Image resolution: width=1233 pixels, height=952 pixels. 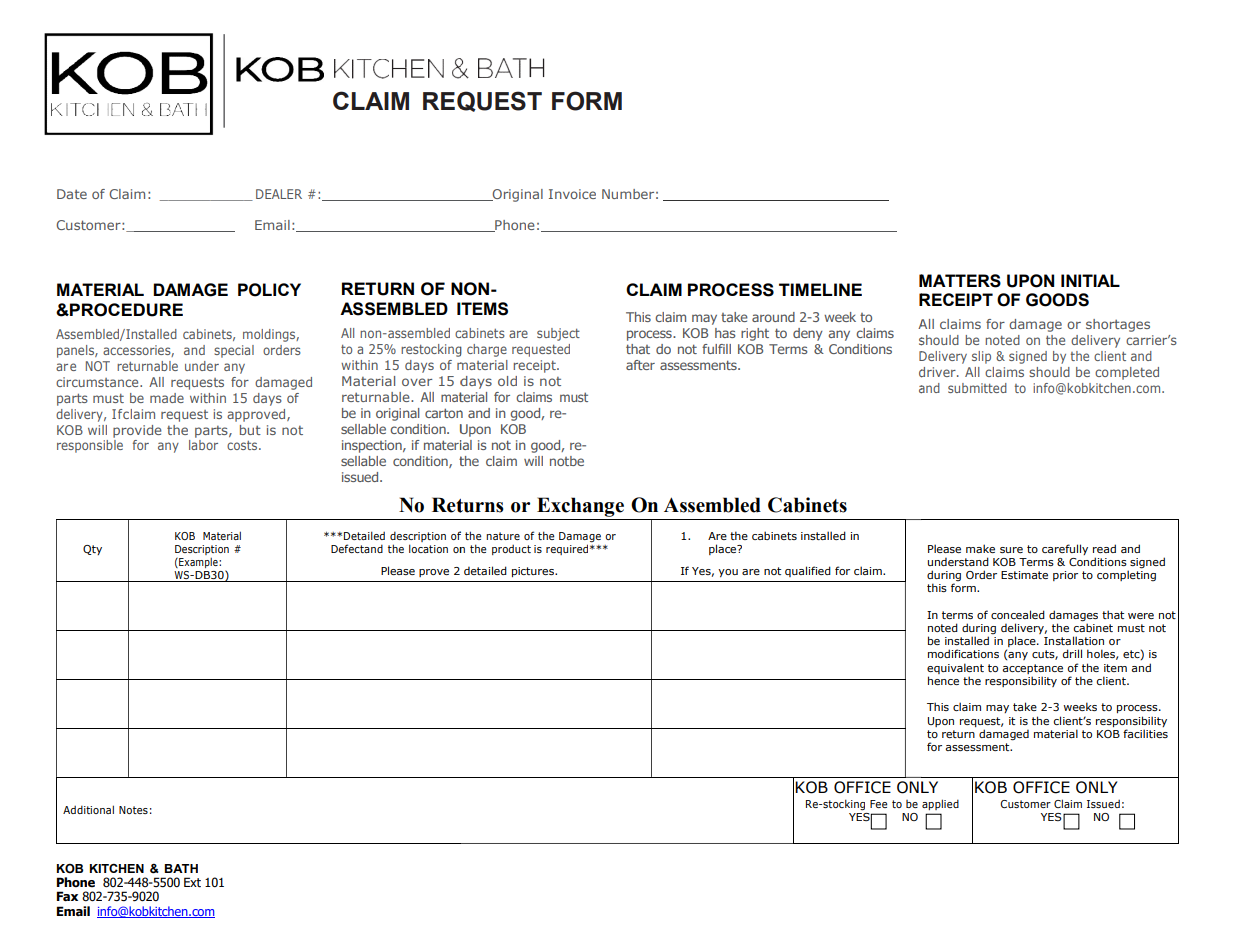 What do you see at coordinates (572, 194) in the screenshot?
I see `Invoice` at bounding box center [572, 194].
